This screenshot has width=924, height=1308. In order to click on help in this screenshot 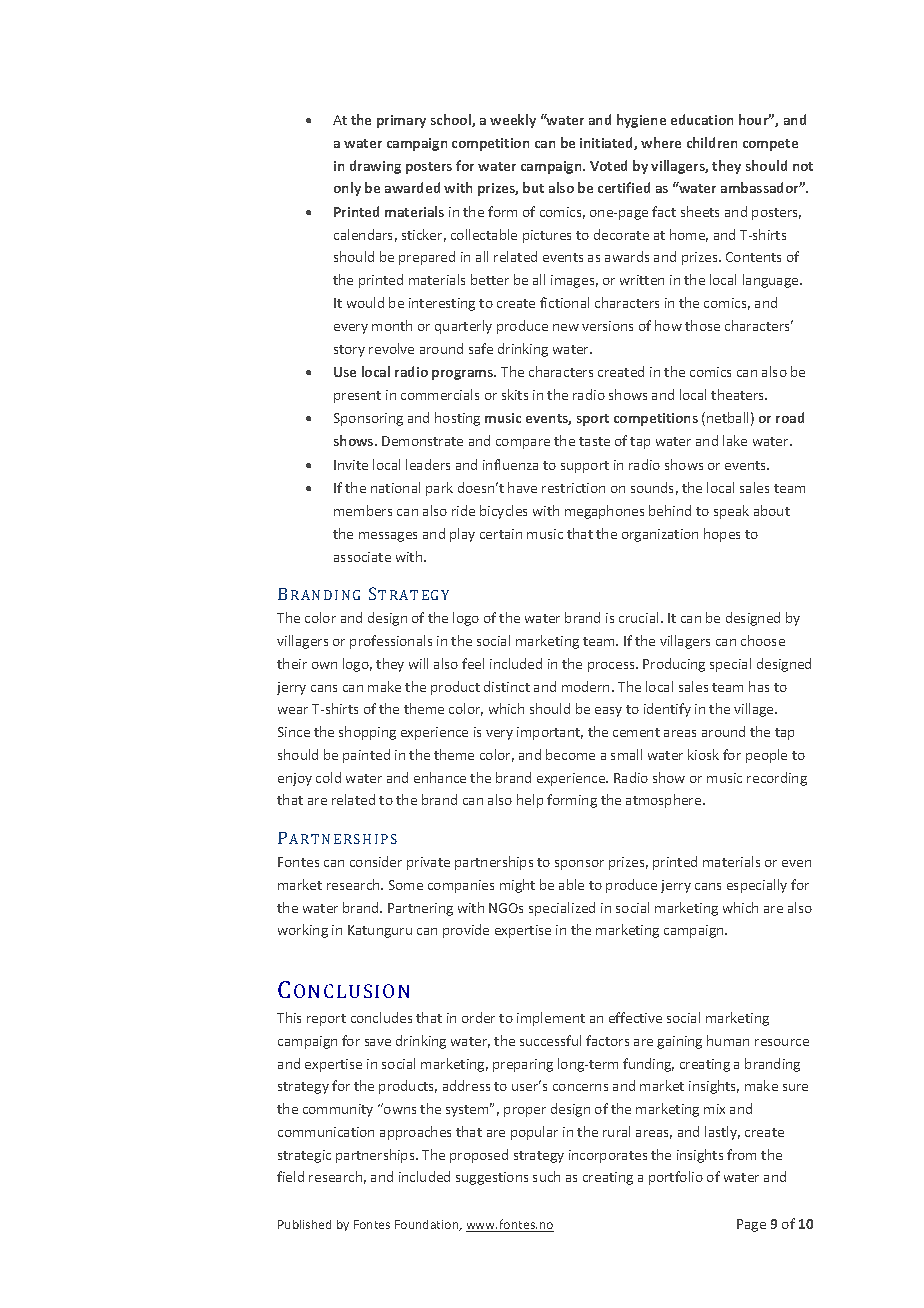, I will do `click(530, 801)`.
